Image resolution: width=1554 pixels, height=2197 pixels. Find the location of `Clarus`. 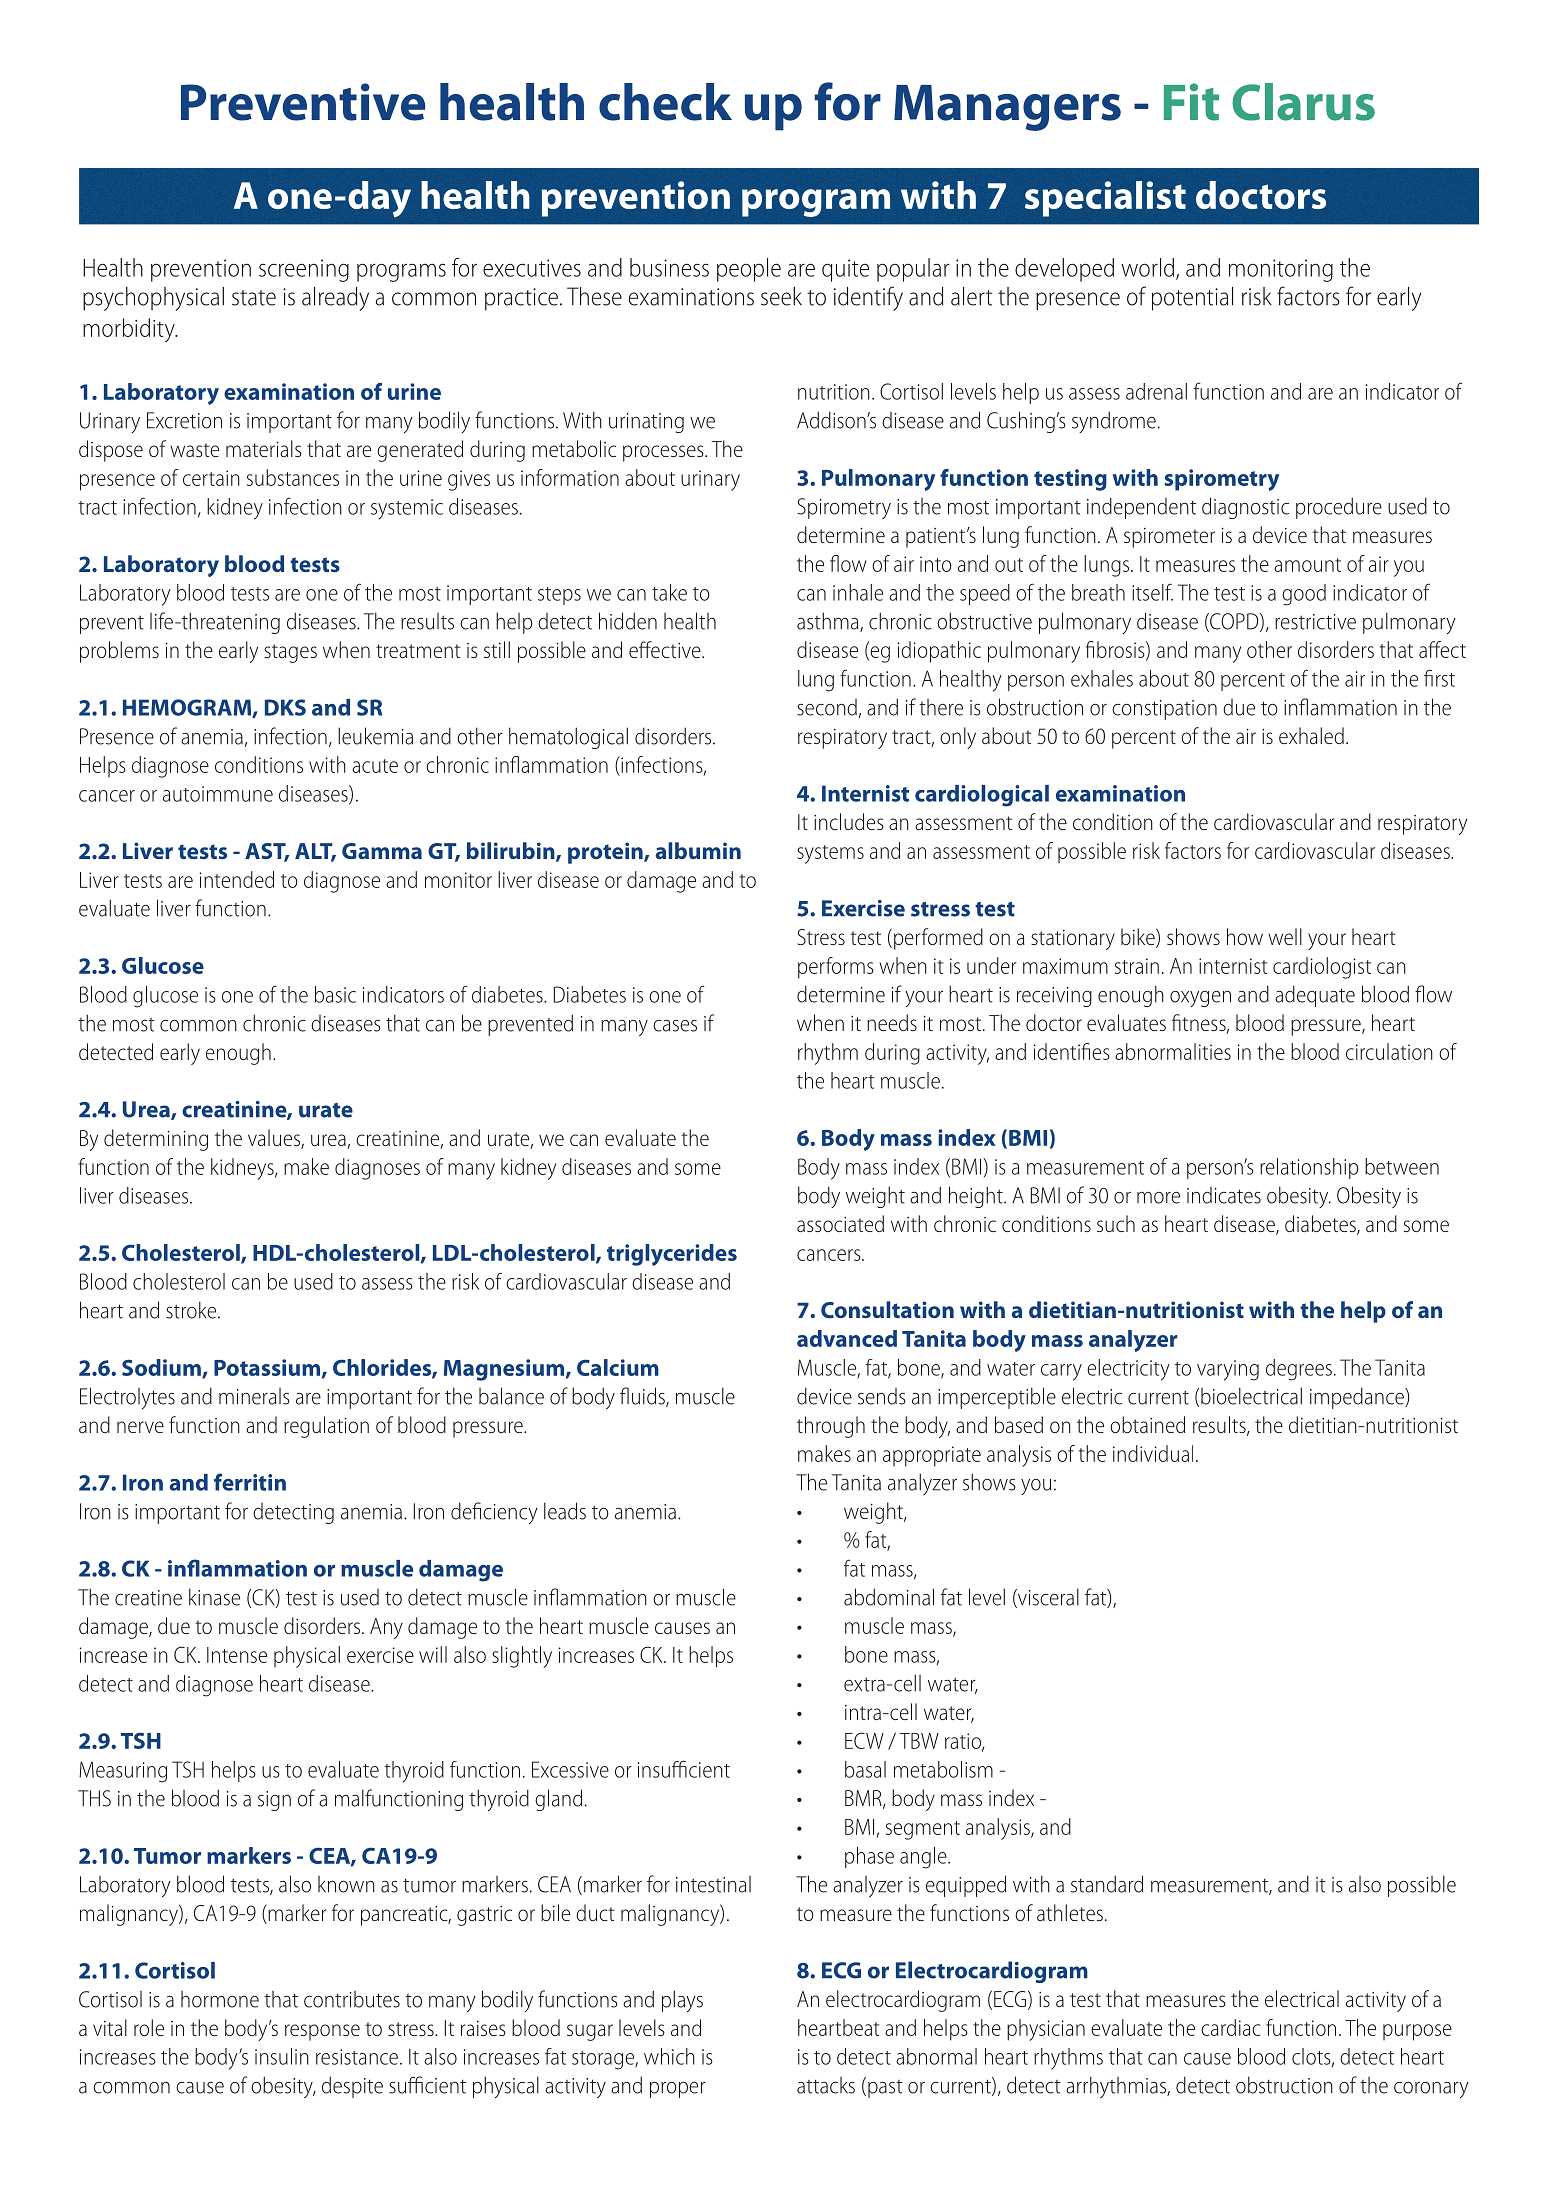

Clarus is located at coordinates (1303, 102).
